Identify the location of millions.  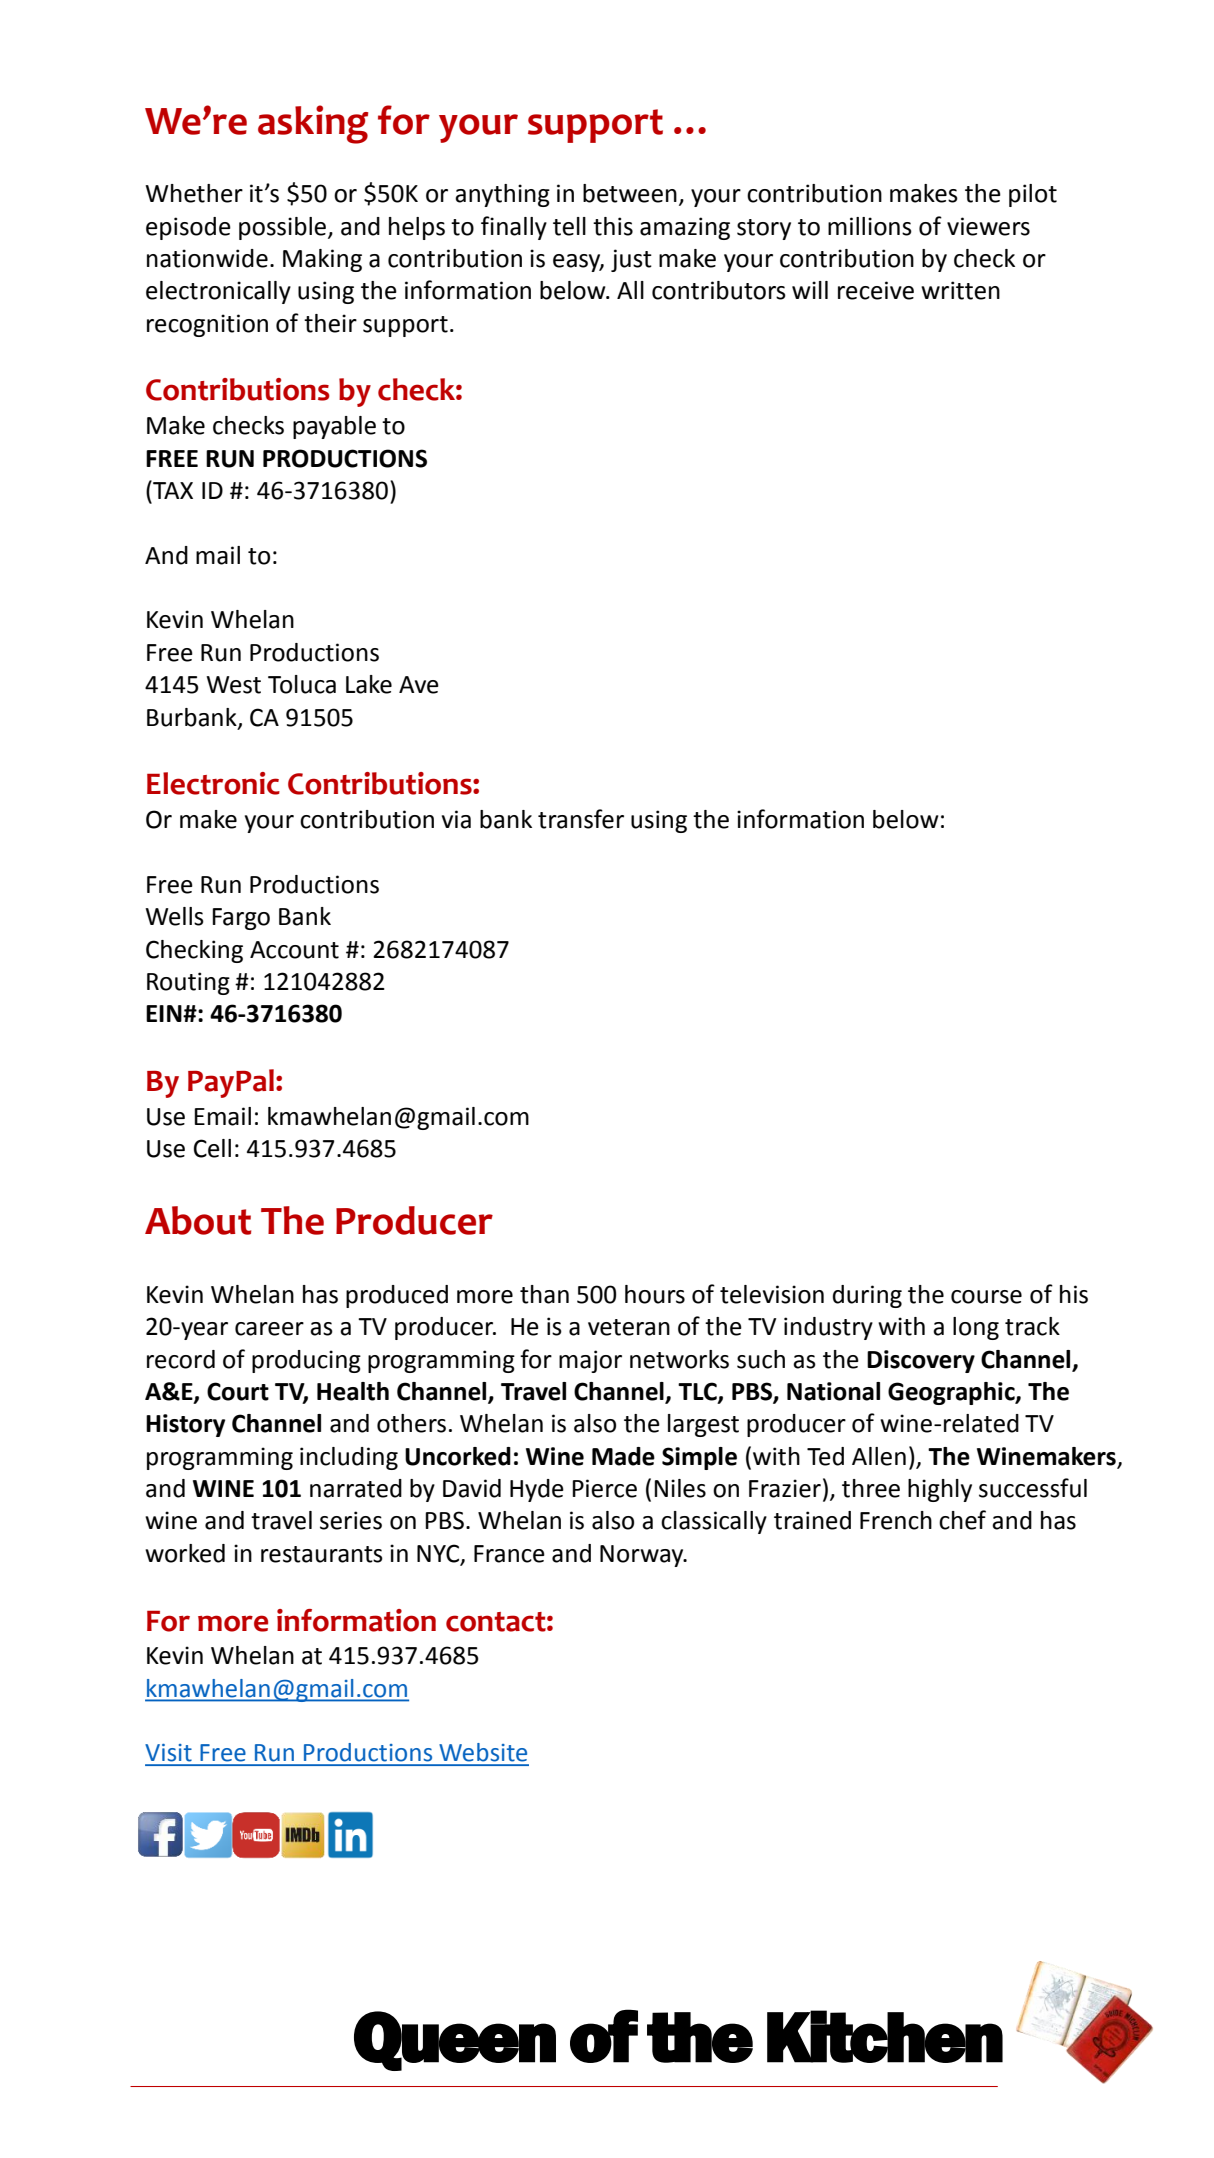
(870, 226).
